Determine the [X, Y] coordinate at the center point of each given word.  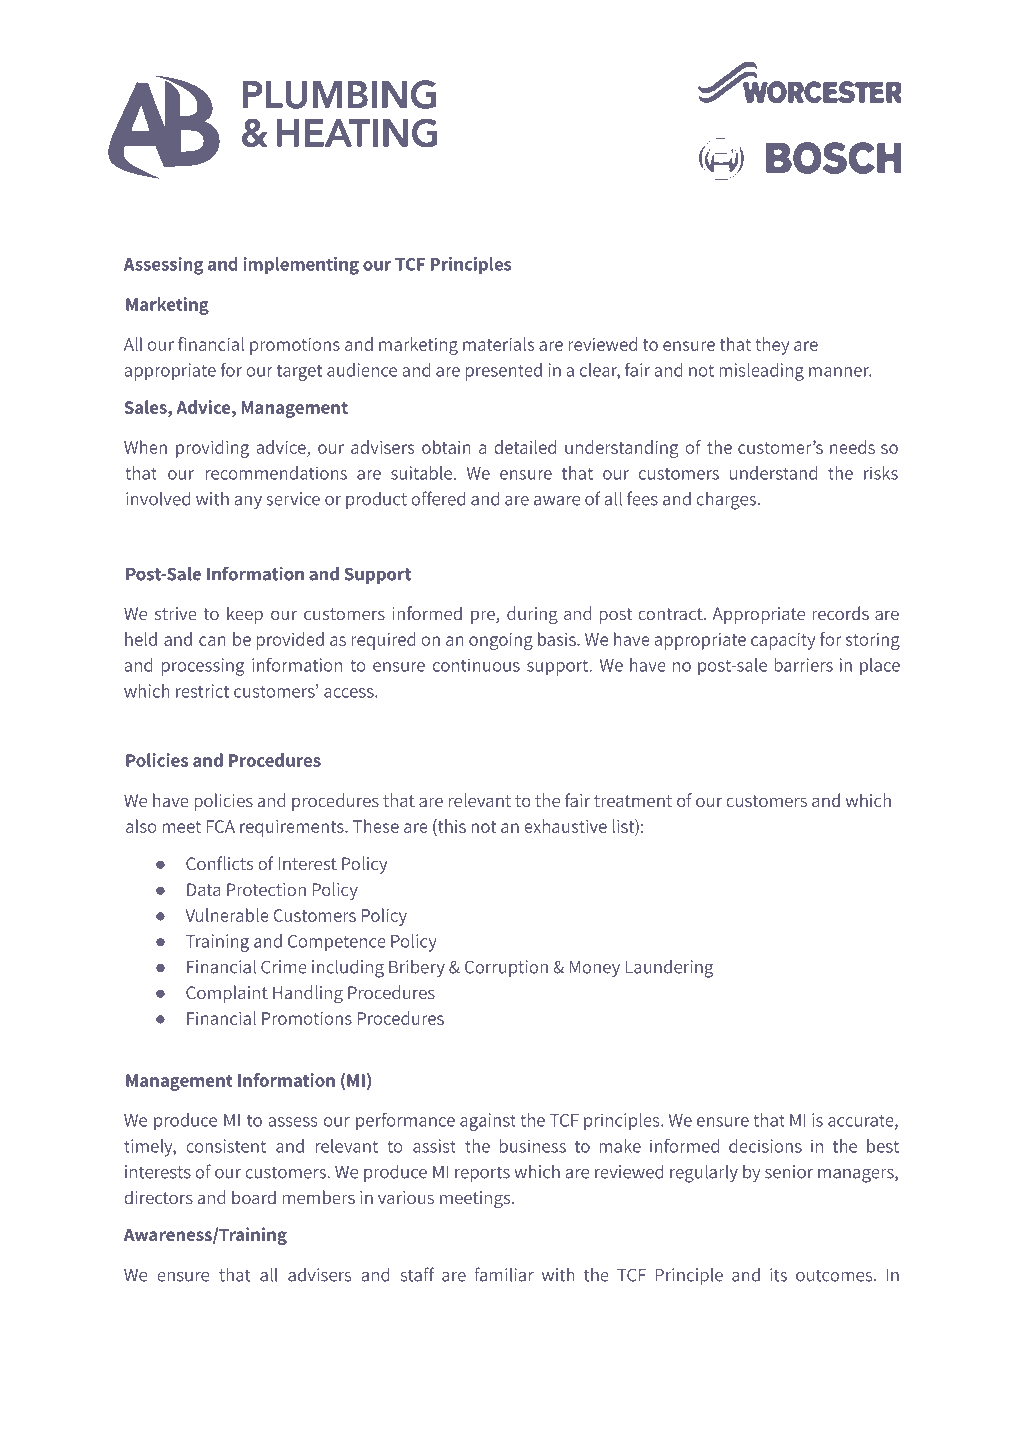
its [778, 1275]
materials [498, 344]
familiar [504, 1274]
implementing [301, 266]
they [772, 346]
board [254, 1197]
